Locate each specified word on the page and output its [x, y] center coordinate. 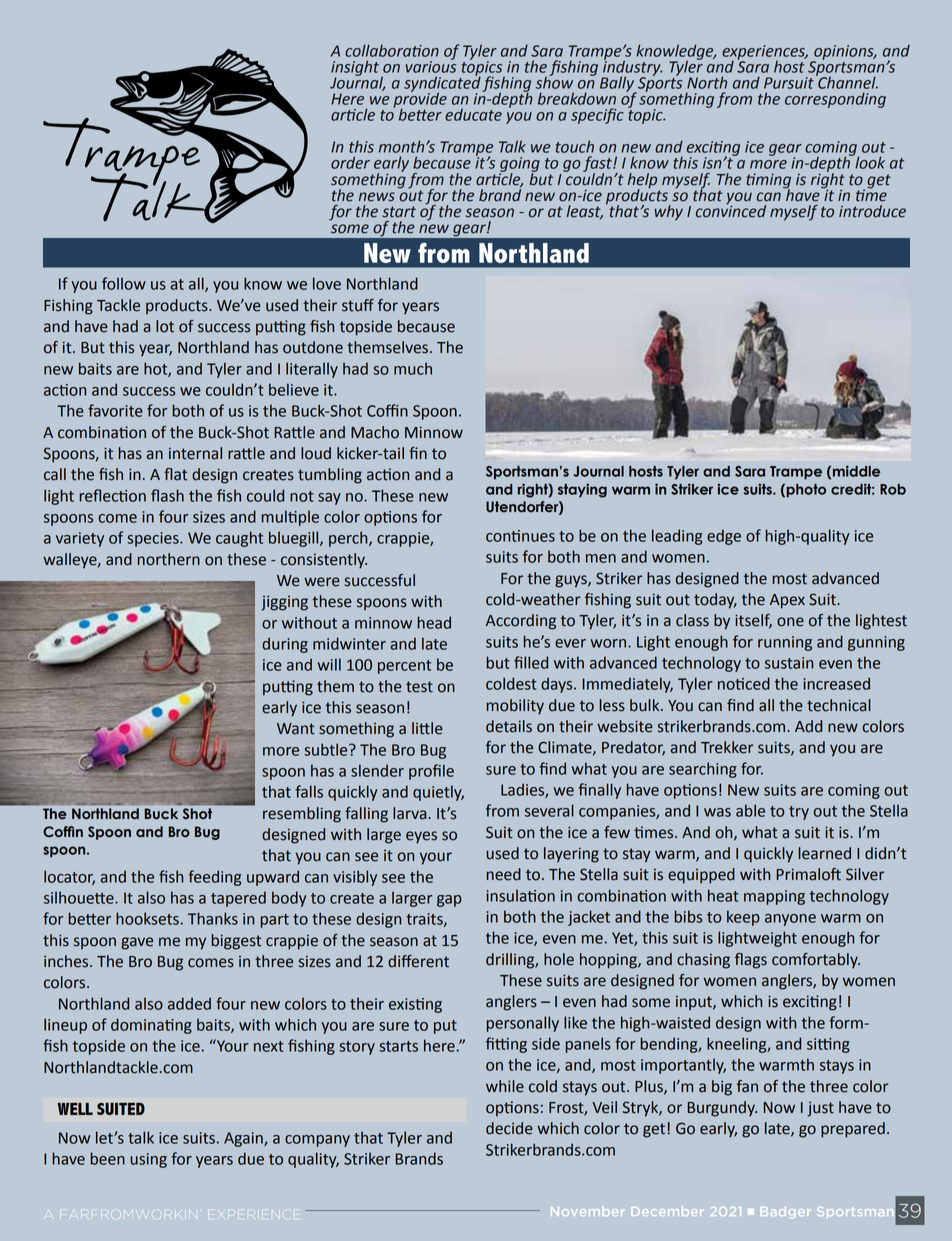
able [750, 810]
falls [309, 791]
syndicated [442, 84]
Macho [375, 432]
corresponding [835, 100]
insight [355, 69]
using [148, 1160]
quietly [438, 793]
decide [509, 1128]
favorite [115, 410]
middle [856, 471]
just [820, 1109]
